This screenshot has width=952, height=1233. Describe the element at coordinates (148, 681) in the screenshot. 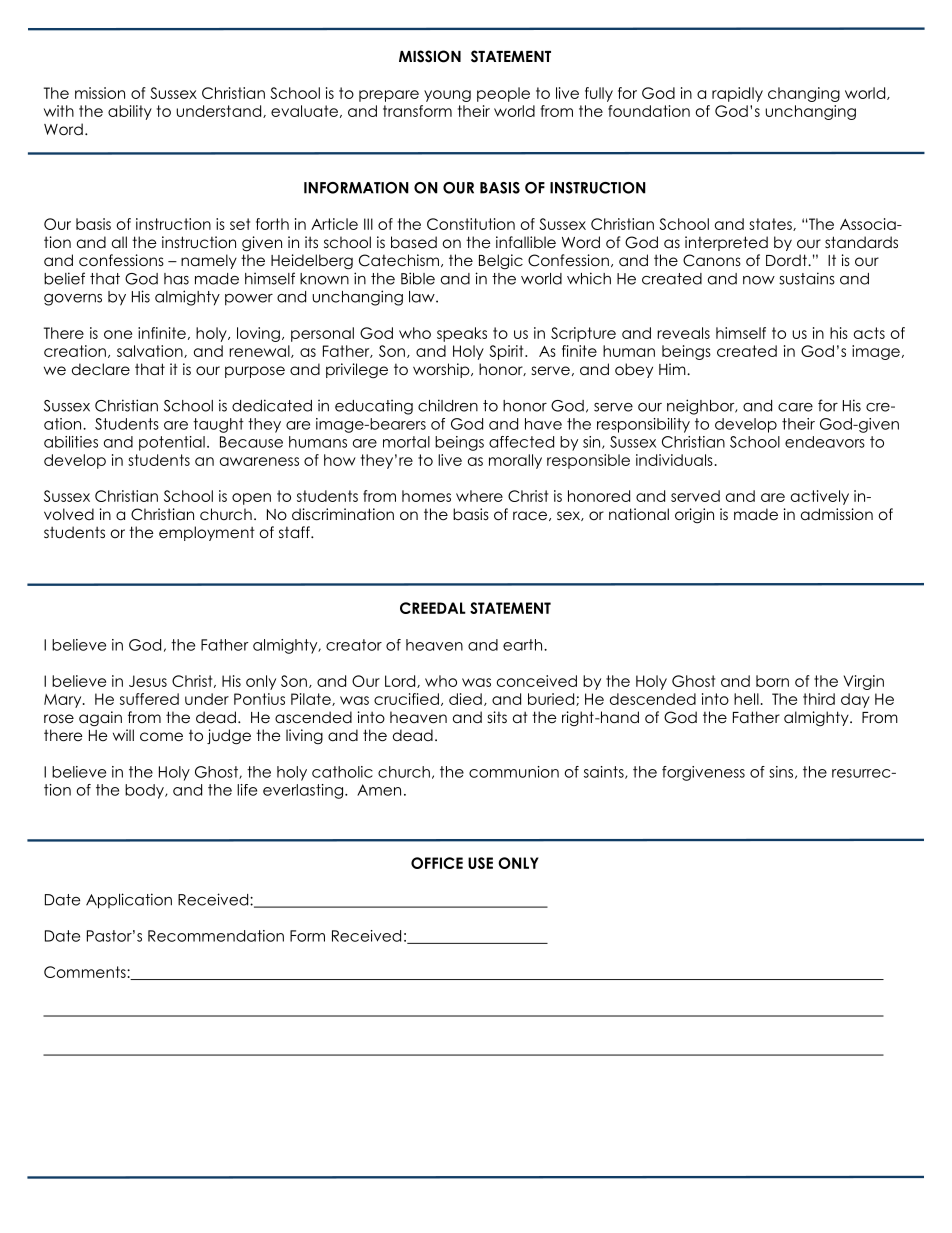

I see `Jesus` at that location.
